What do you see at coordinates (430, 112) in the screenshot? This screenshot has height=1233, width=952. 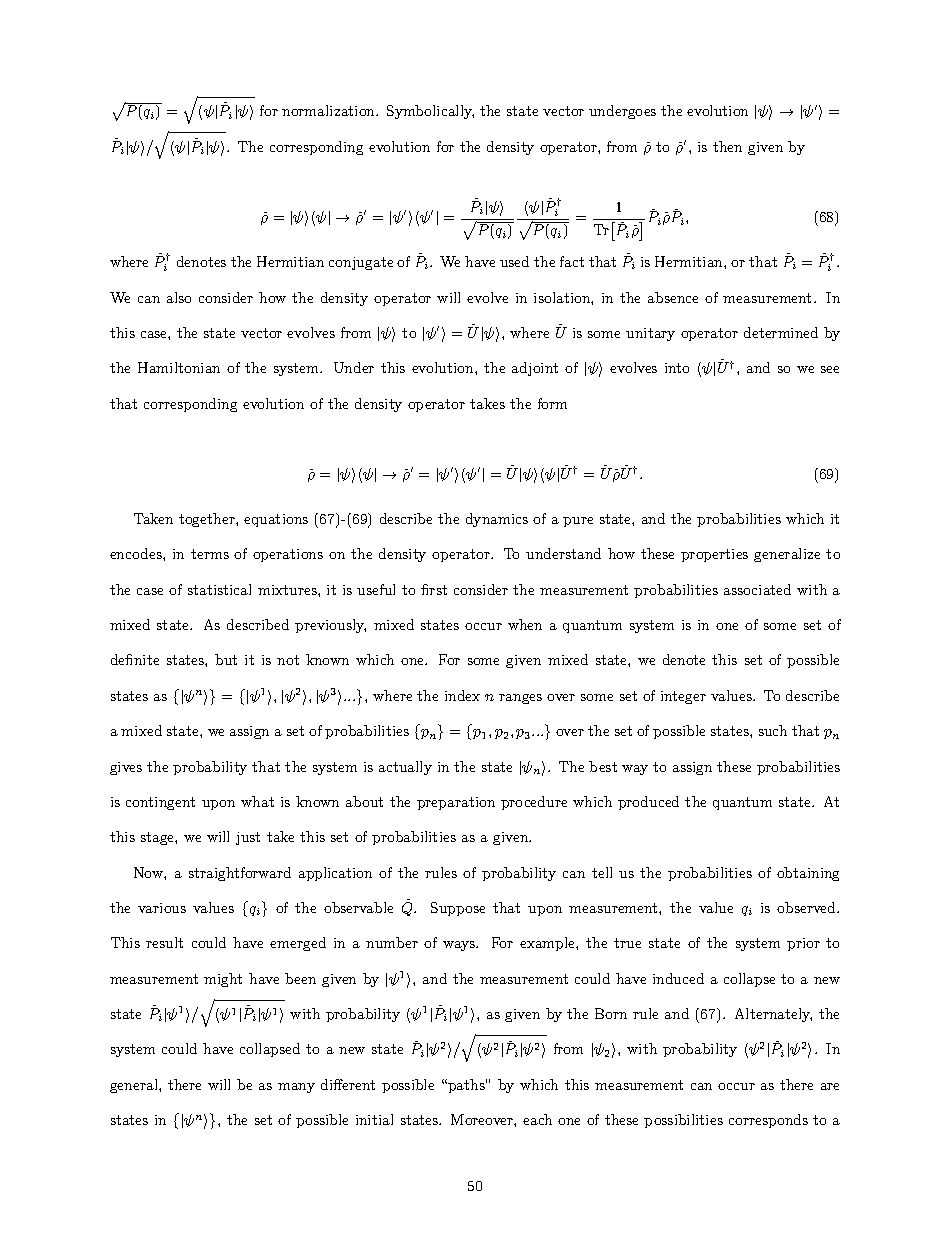 I see `Symbolically` at bounding box center [430, 112].
